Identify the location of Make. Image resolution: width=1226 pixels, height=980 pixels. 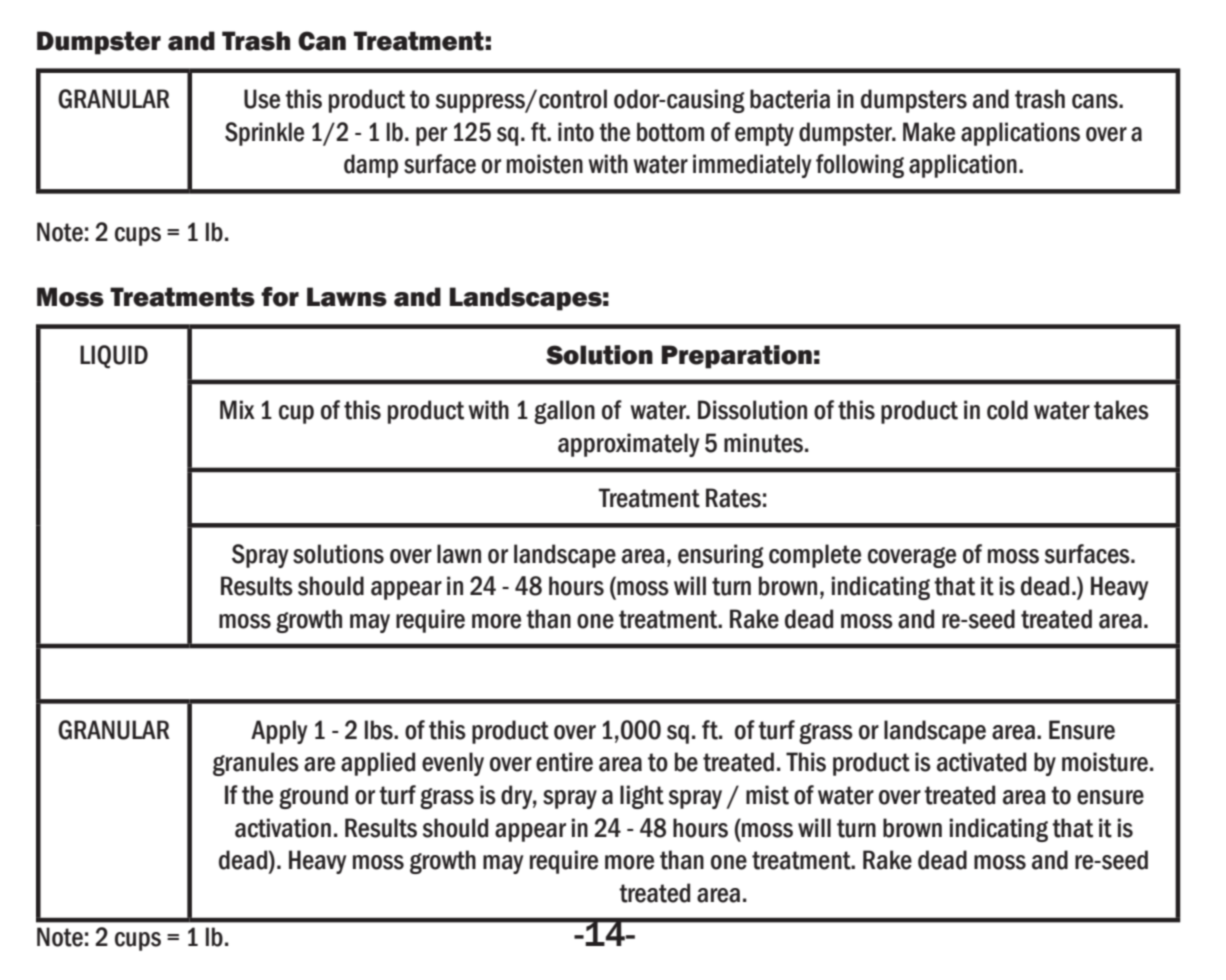
(929, 132).
